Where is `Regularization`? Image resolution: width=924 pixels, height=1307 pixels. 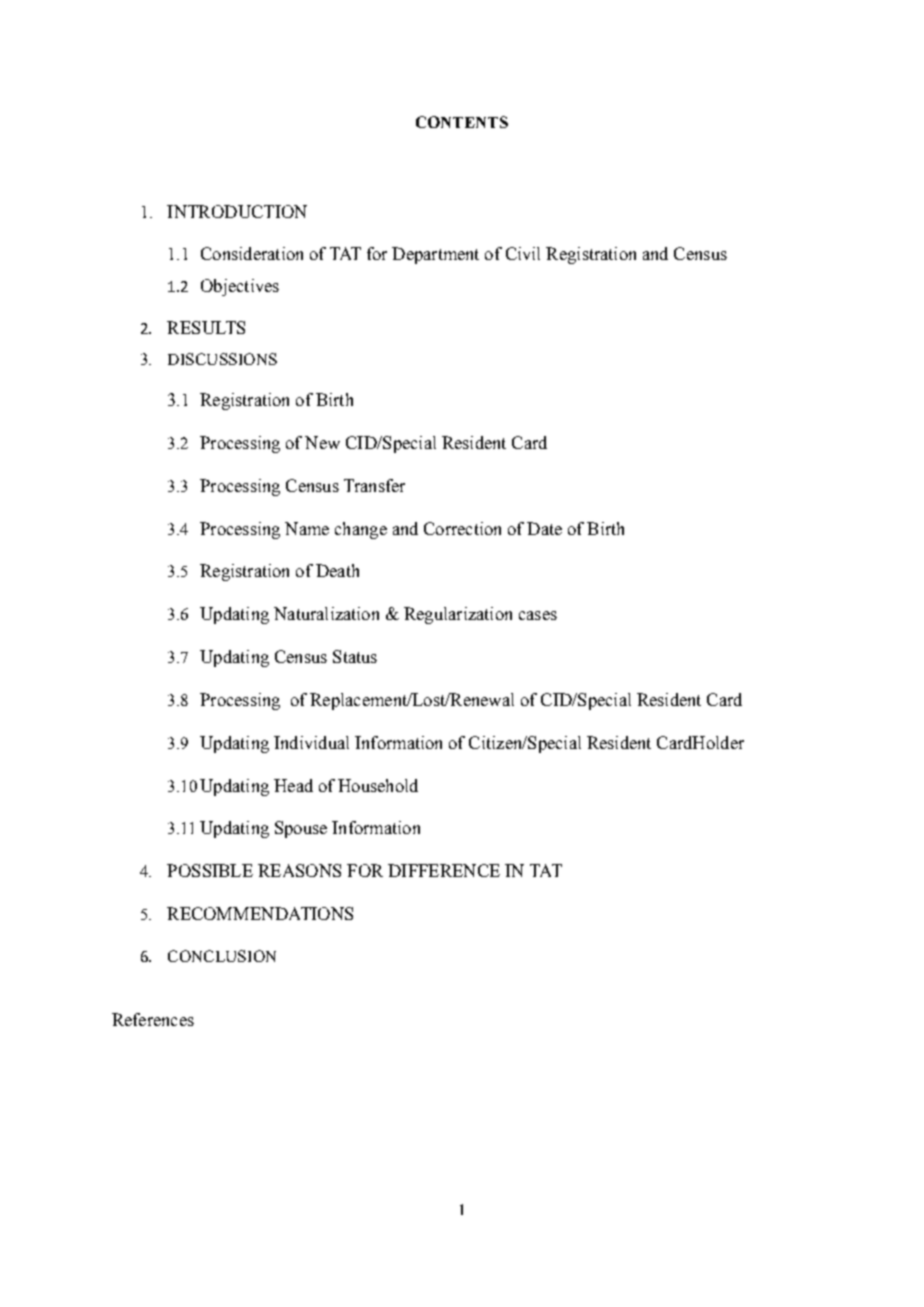
Regularization is located at coordinates (458, 615).
